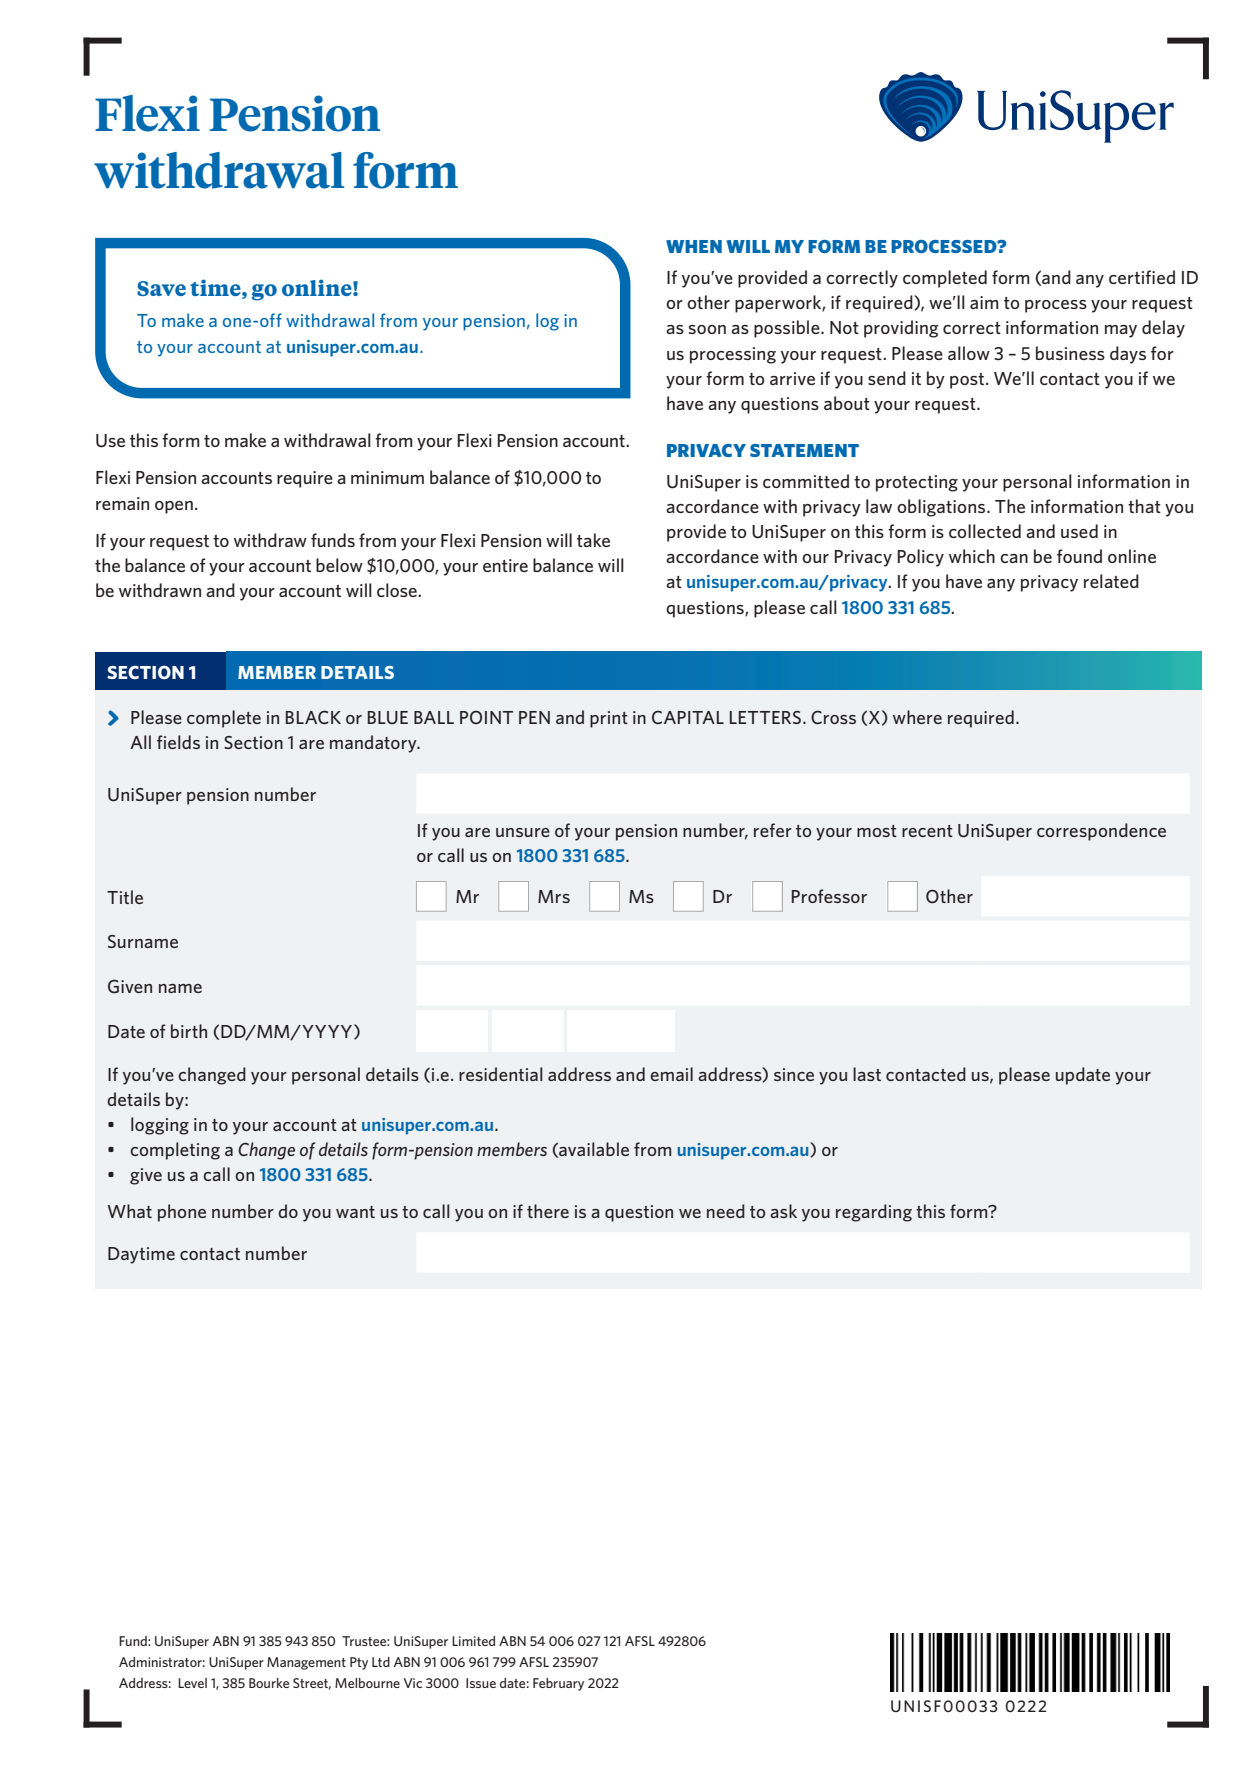 The height and width of the screenshot is (1766, 1249). I want to click on aim, so click(984, 302).
